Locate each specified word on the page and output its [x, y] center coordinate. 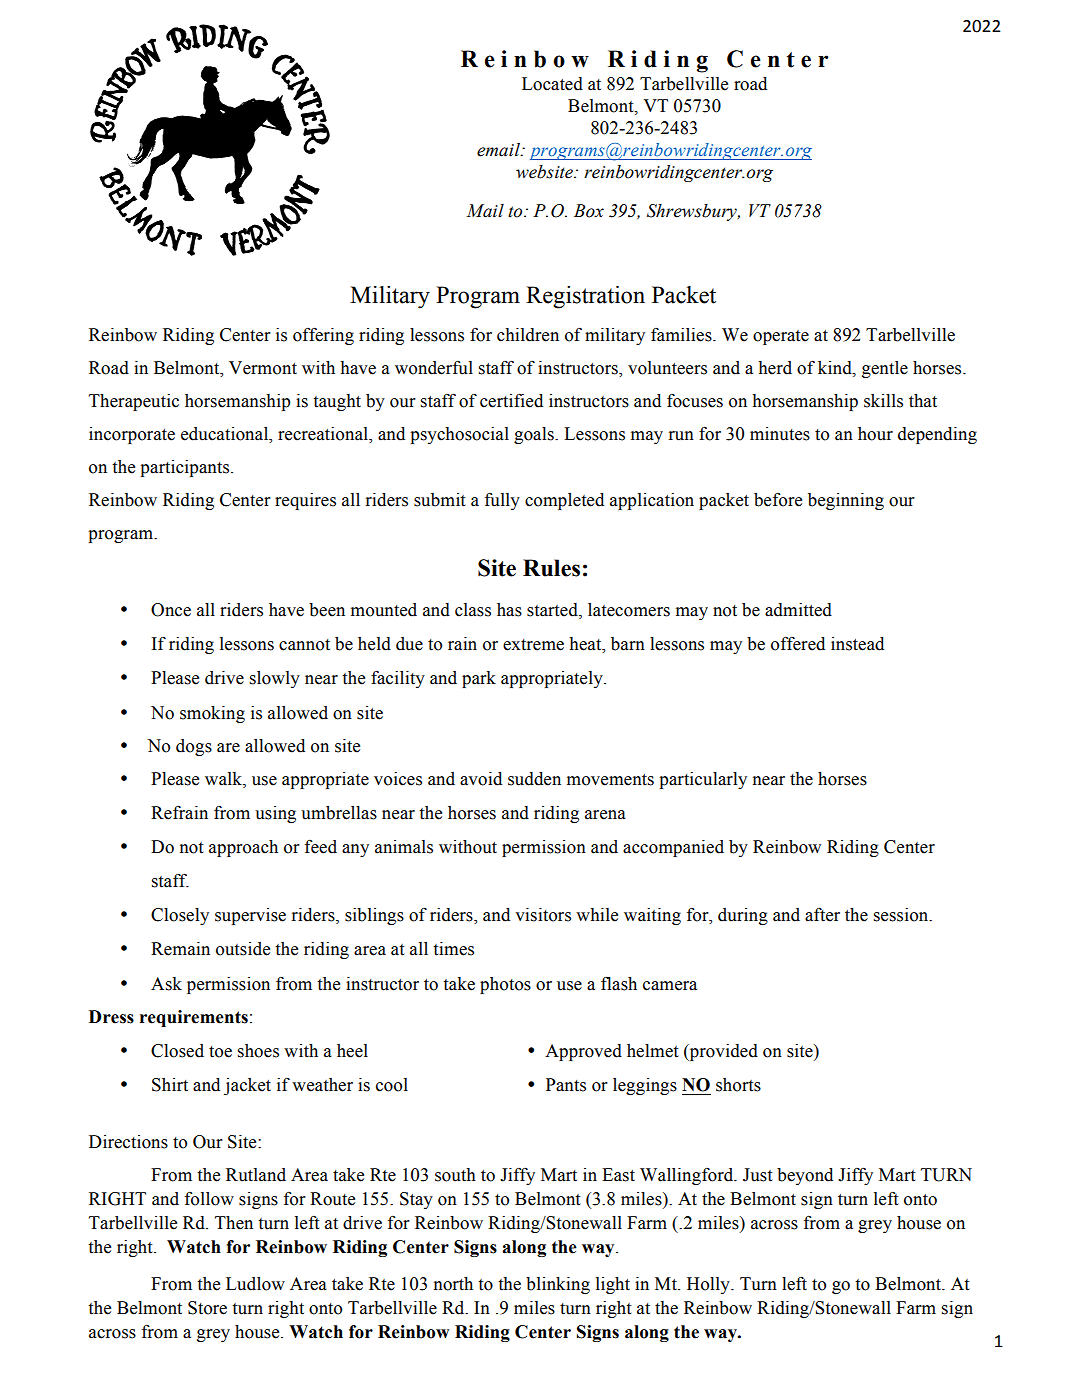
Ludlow [255, 1284]
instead [857, 644]
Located [552, 84]
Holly [709, 1285]
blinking [558, 1285]
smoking [212, 714]
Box [589, 211]
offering [323, 336]
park [479, 679]
